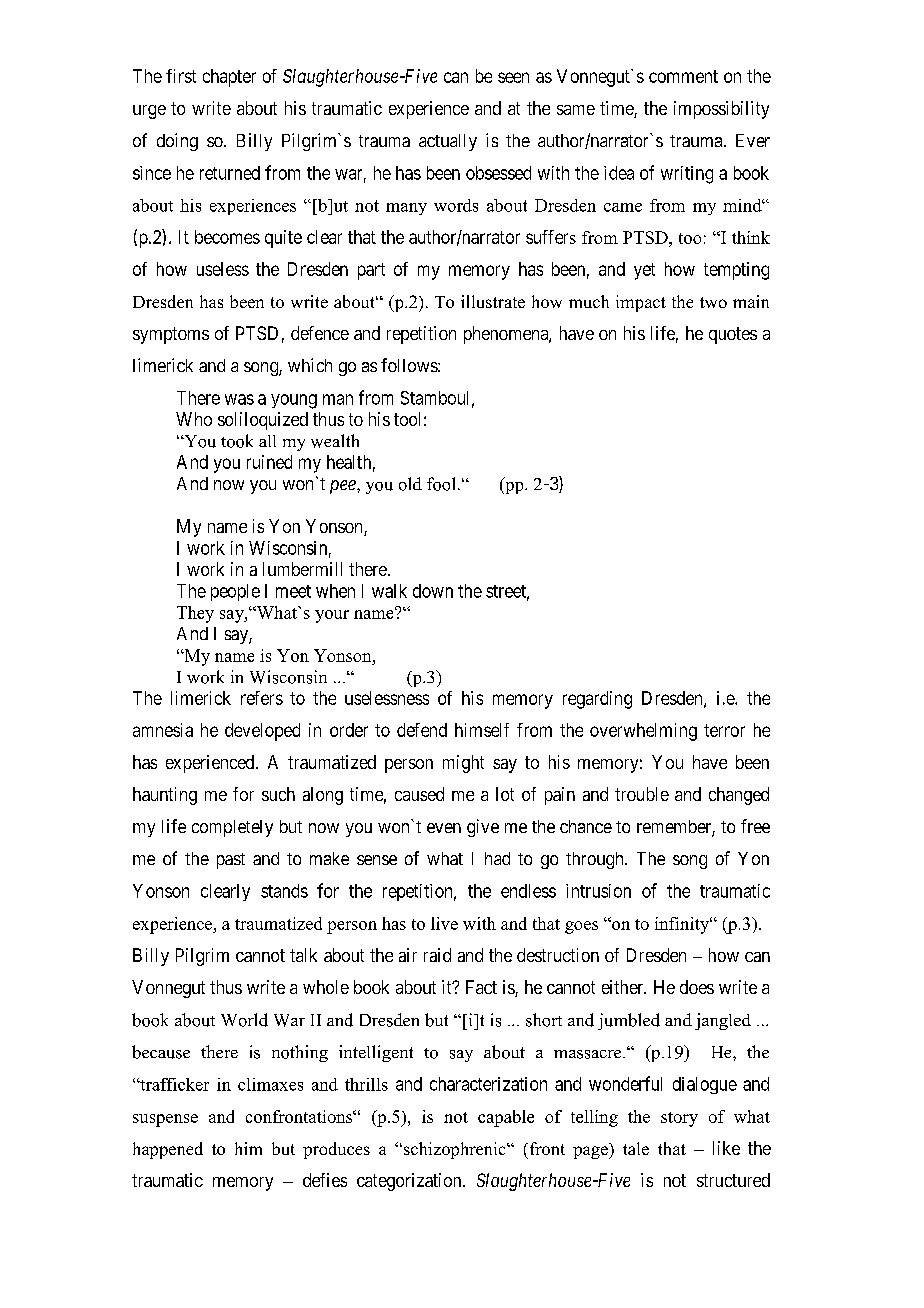  What do you see at coordinates (195, 614) in the image?
I see `They` at bounding box center [195, 614].
